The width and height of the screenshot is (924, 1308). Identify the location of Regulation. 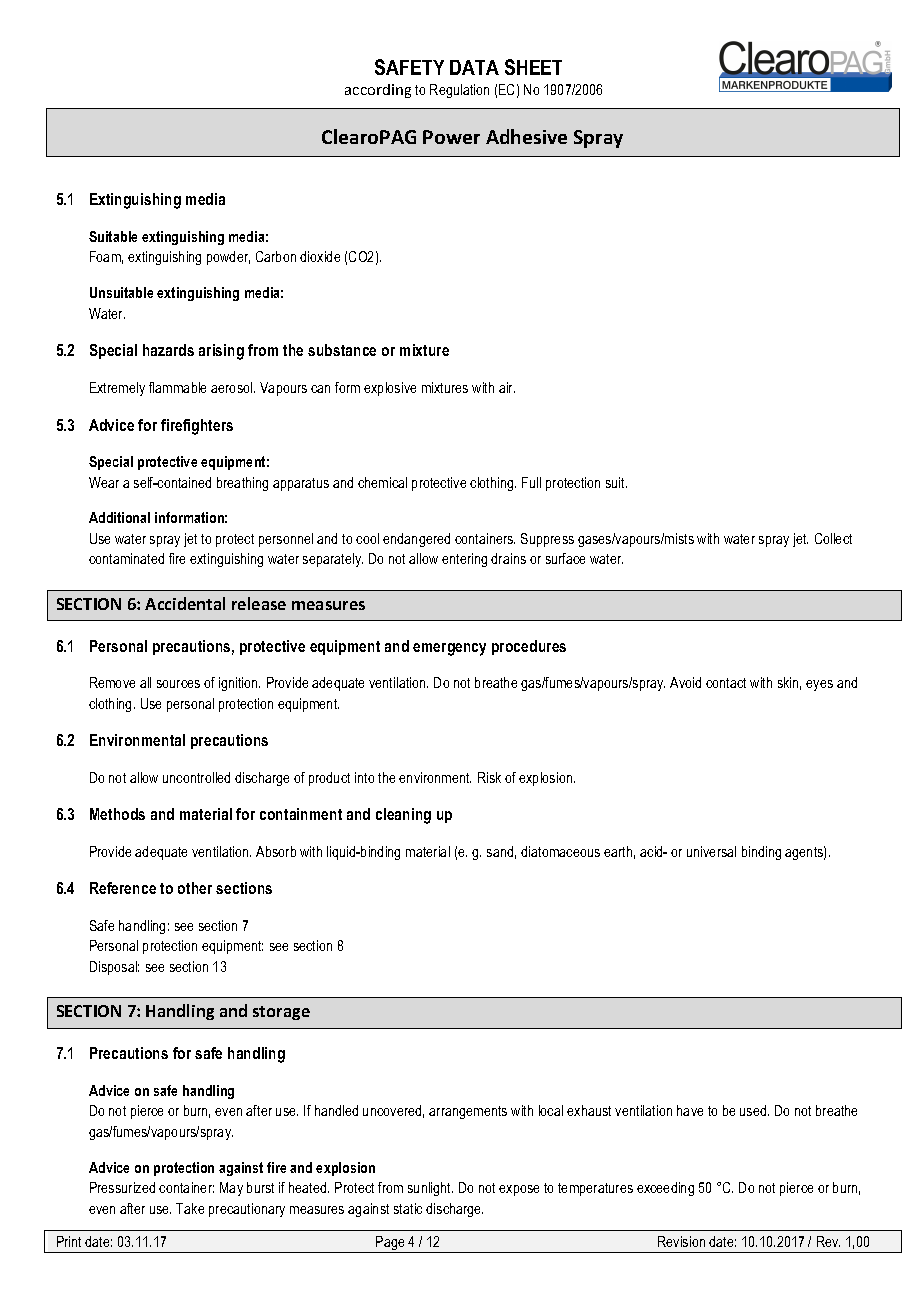
(459, 91).
